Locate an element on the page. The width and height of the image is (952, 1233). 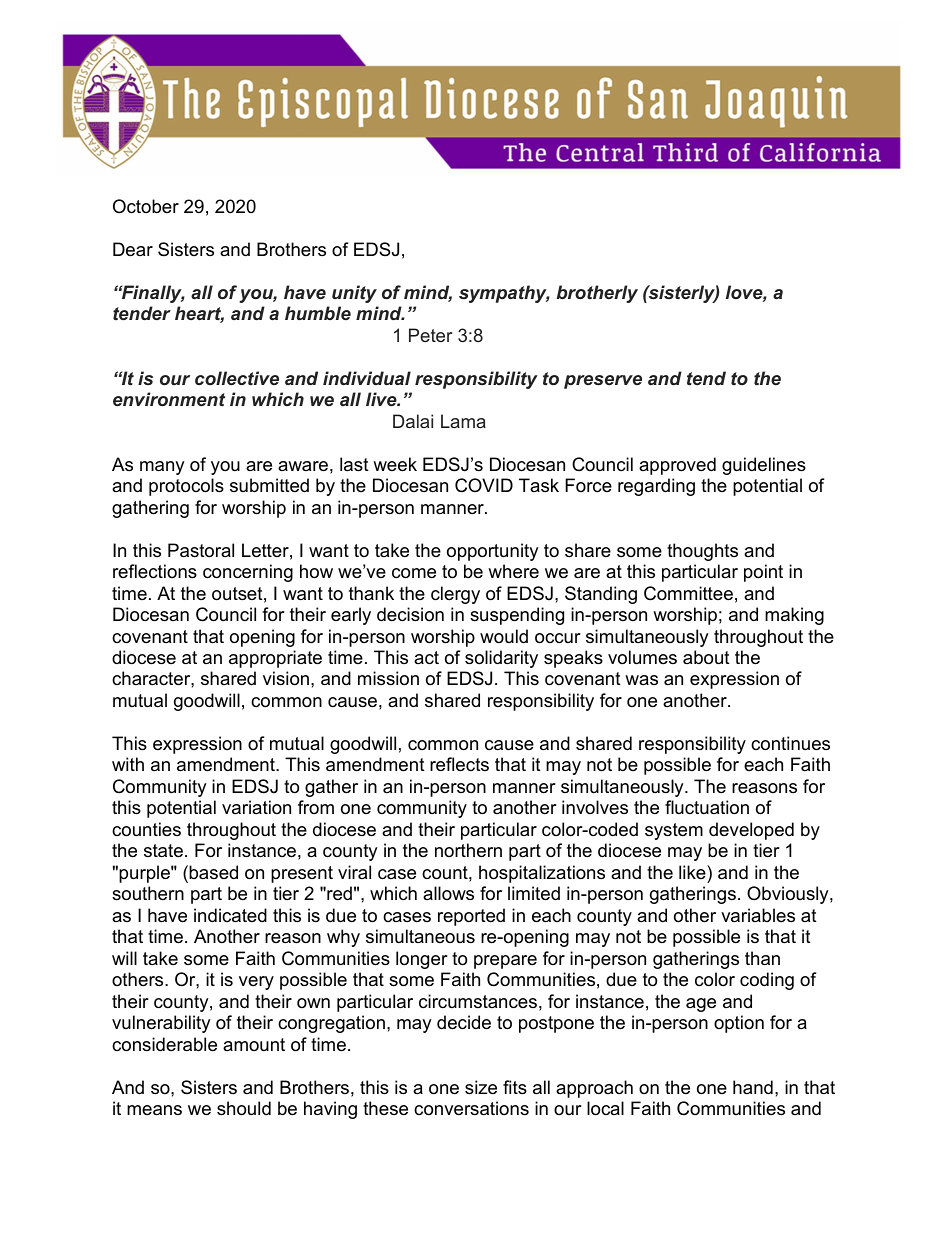
protocols is located at coordinates (186, 487).
